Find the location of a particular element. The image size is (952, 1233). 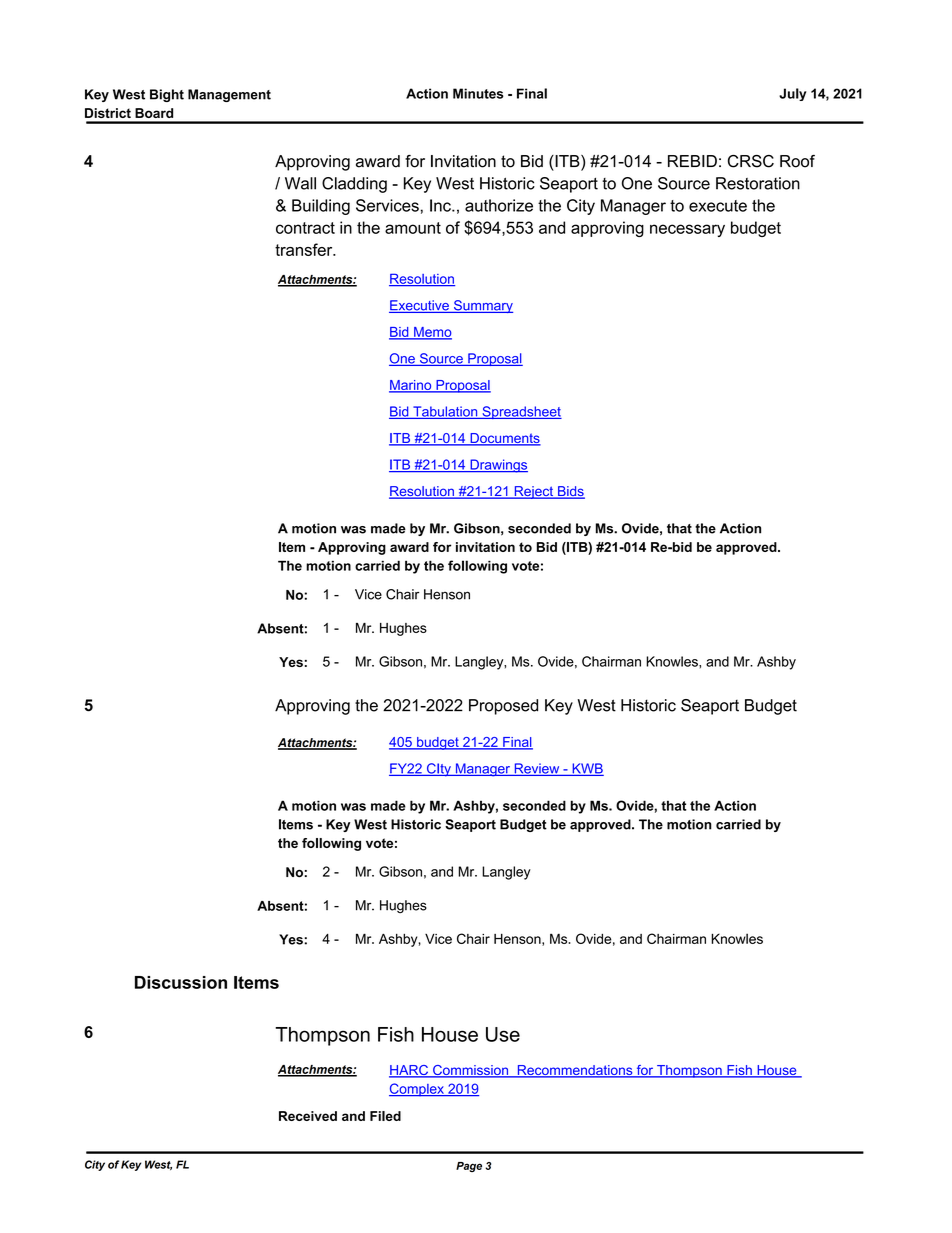

Page is located at coordinates (469, 1167).
